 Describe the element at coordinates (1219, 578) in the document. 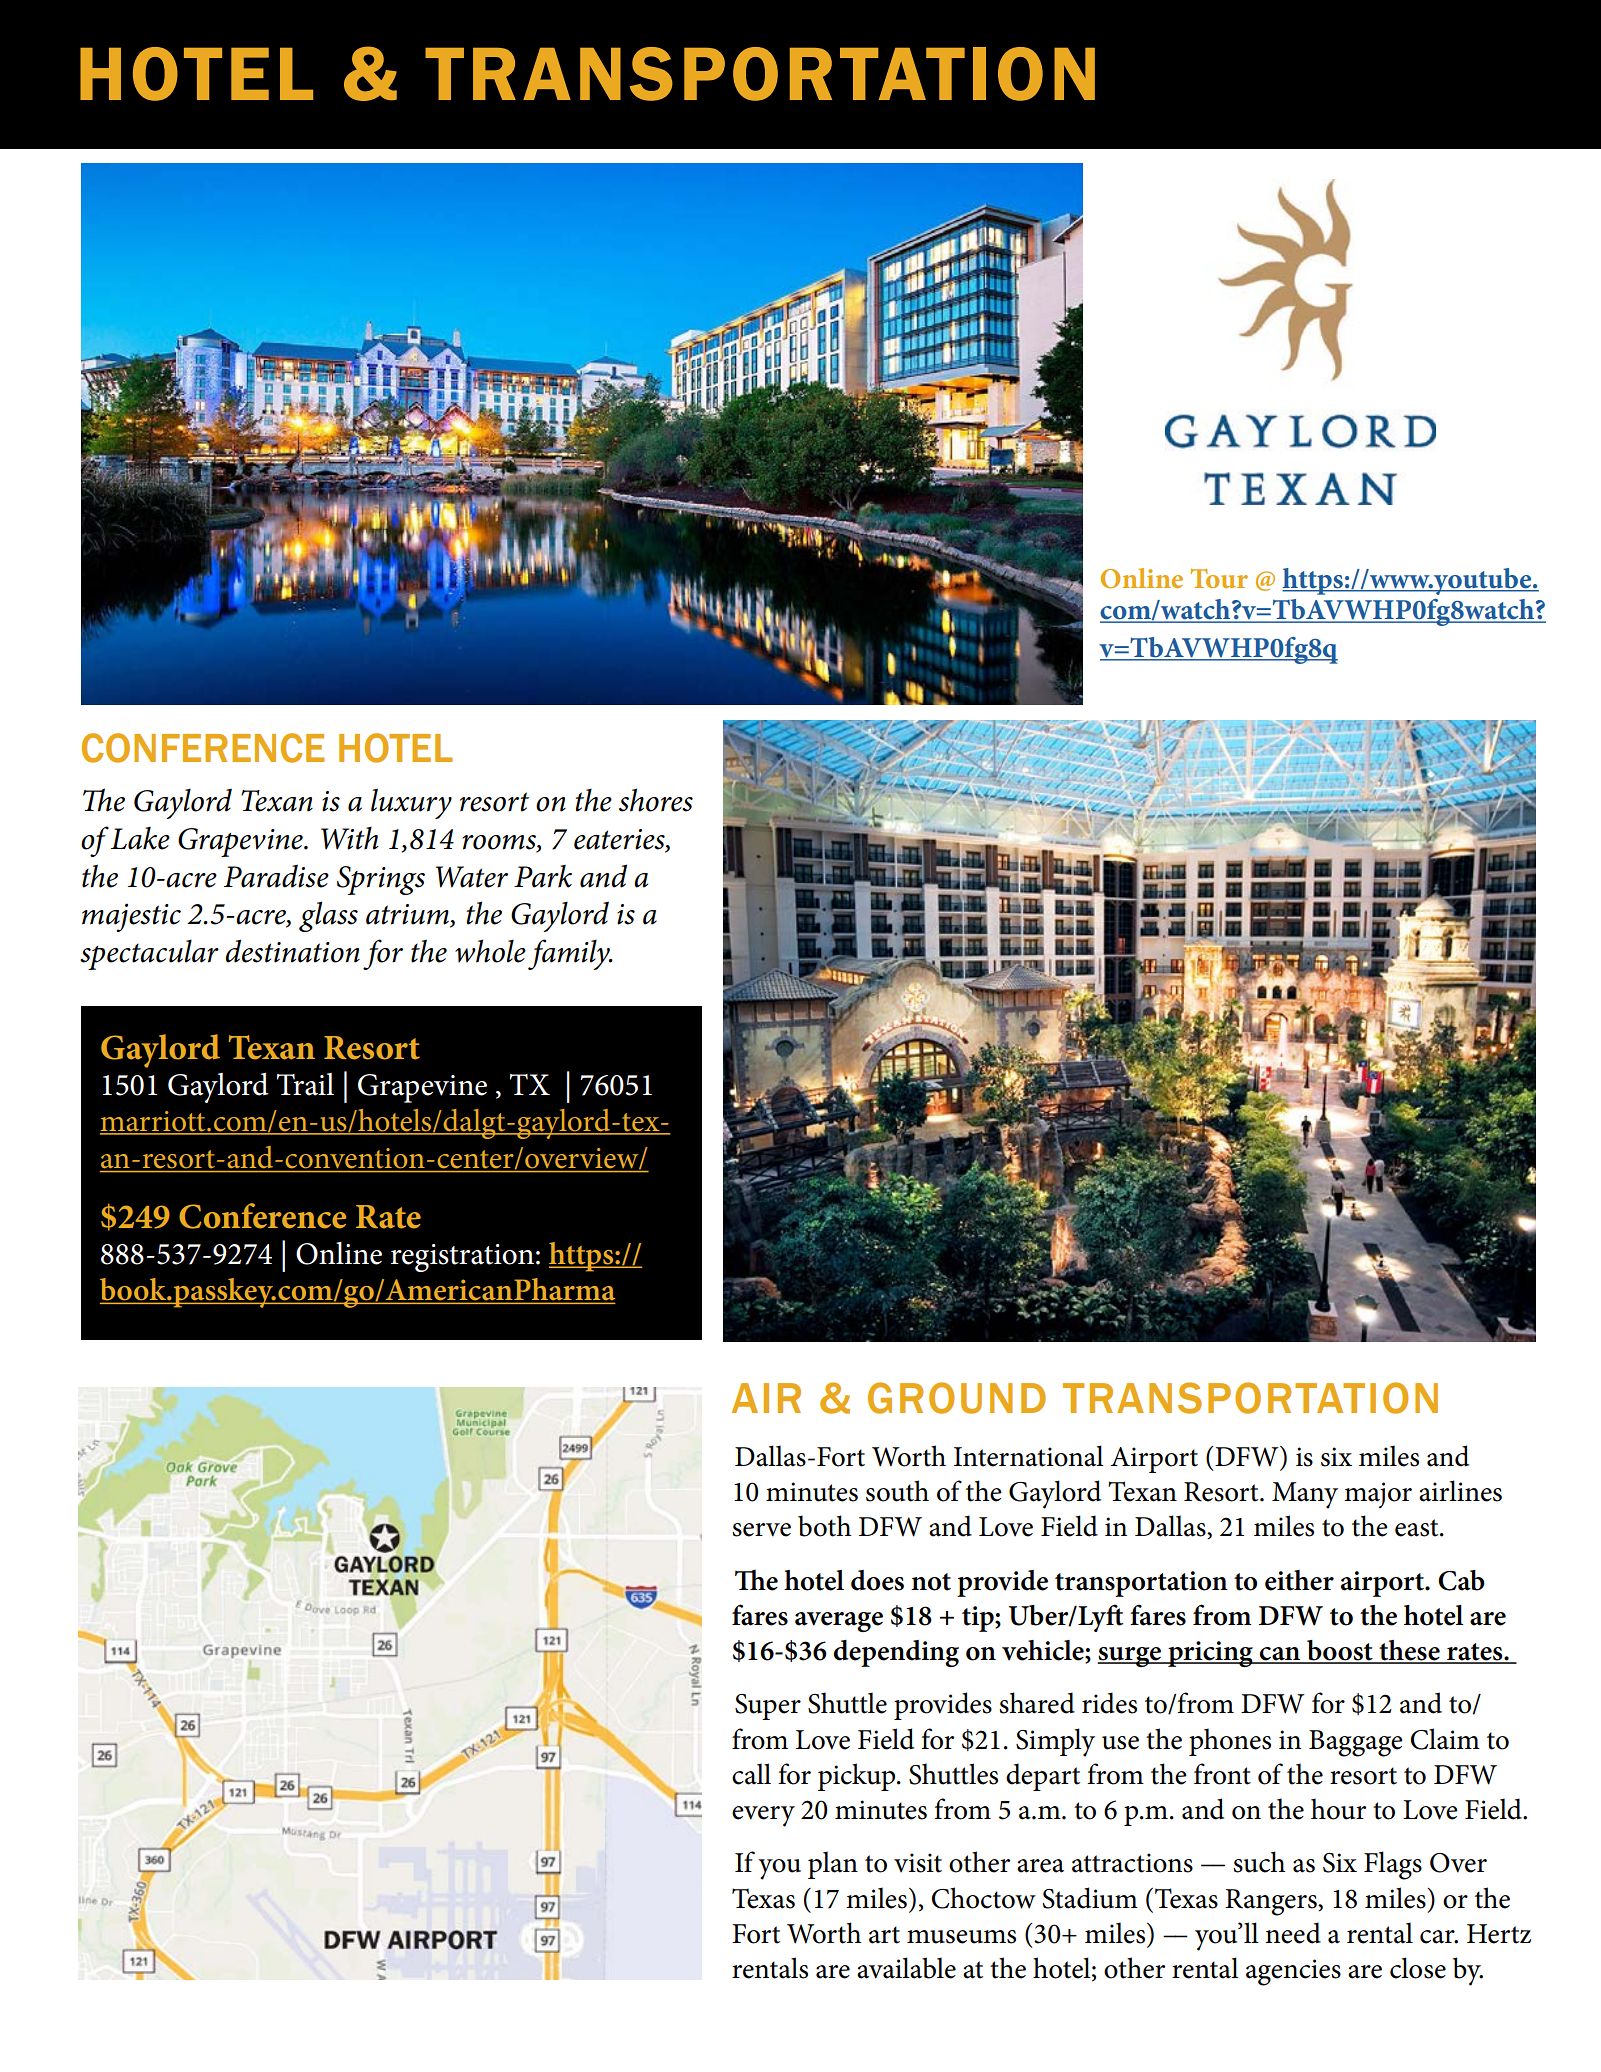

I see `Tour` at that location.
